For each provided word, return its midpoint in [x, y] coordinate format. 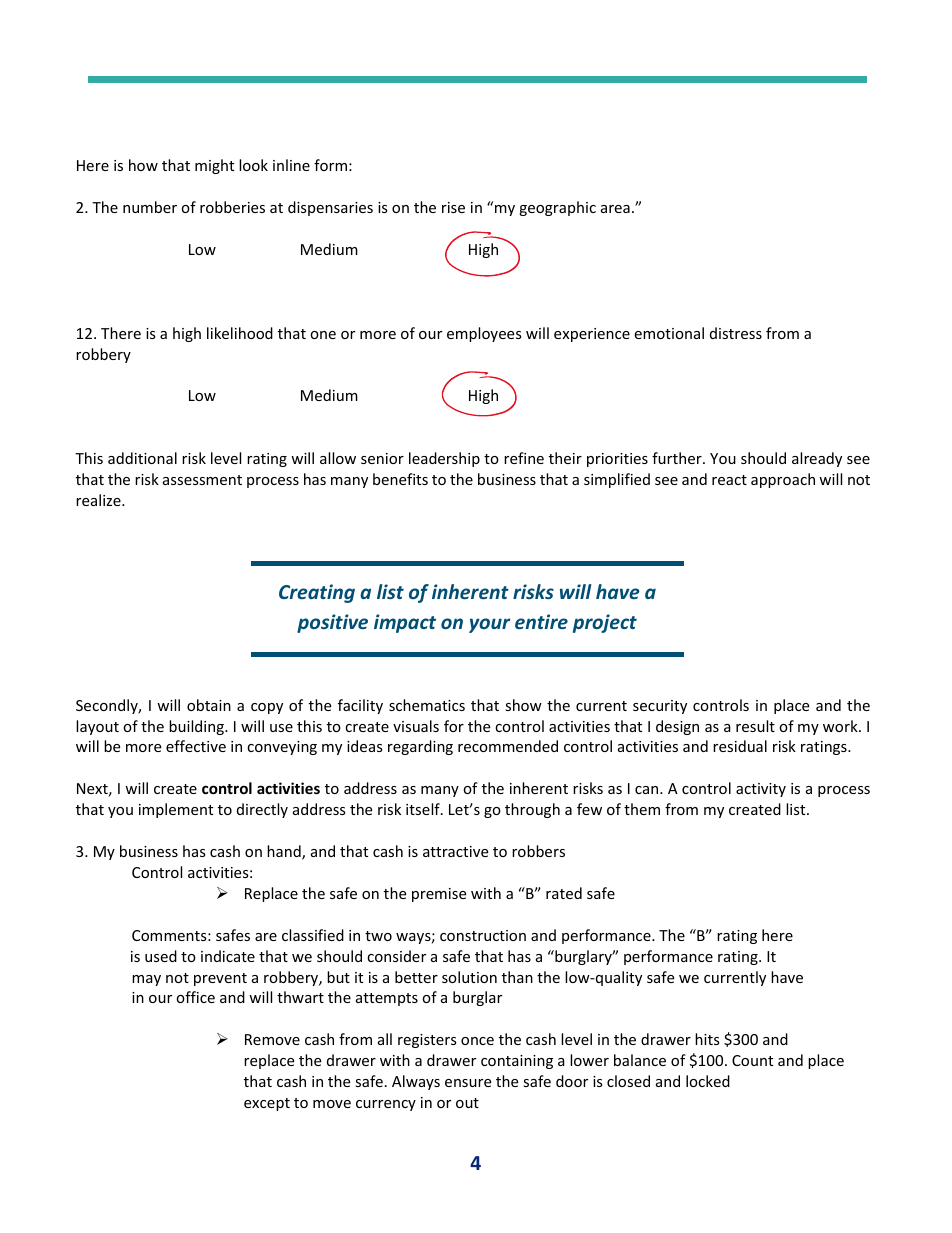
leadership [444, 459]
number [150, 207]
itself [424, 809]
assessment [202, 480]
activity [761, 790]
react [729, 480]
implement [176, 810]
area [615, 209]
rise [453, 207]
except [267, 1104]
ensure [468, 1083]
